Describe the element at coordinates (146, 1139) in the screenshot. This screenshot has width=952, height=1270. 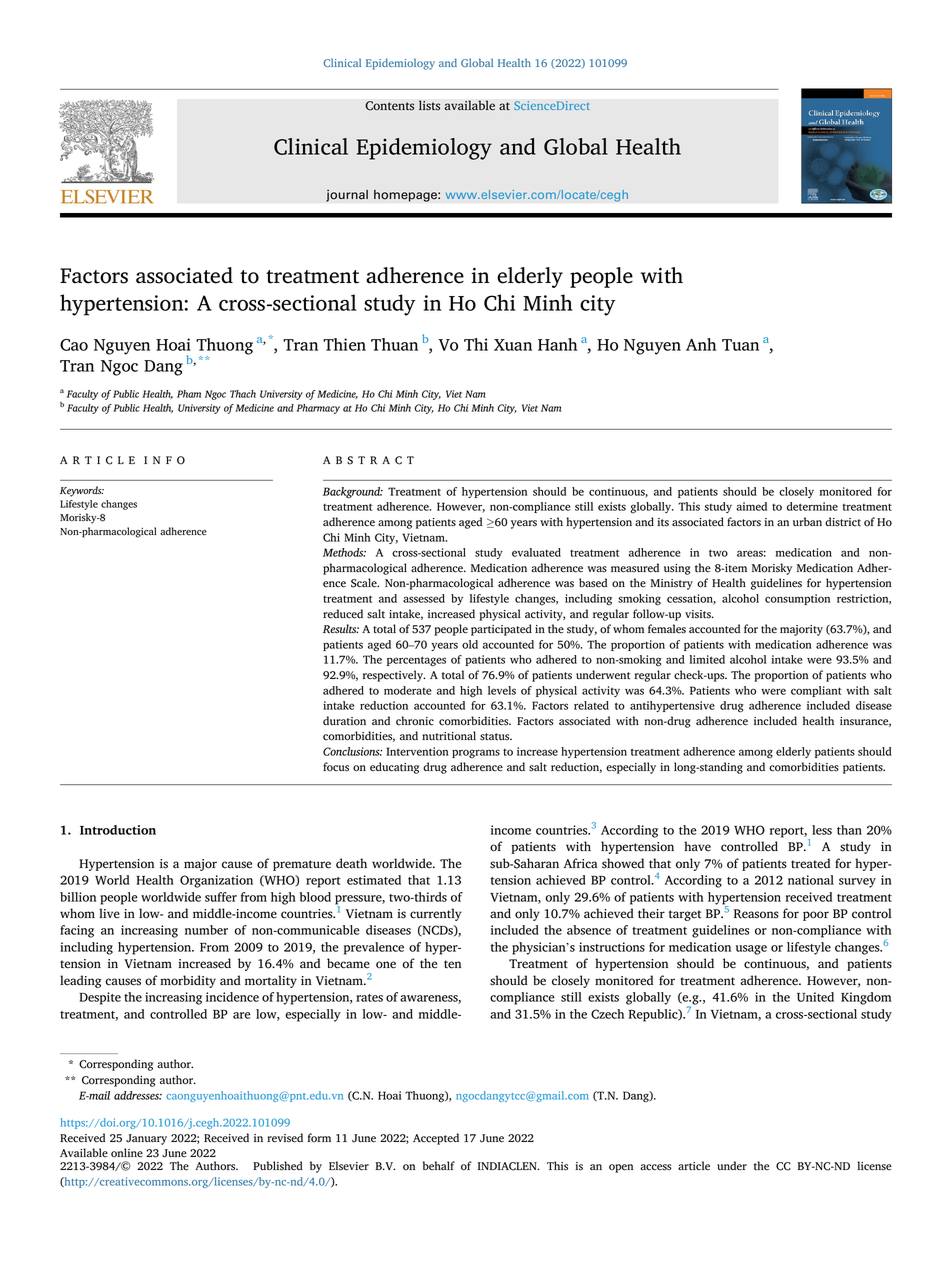
I see `January` at that location.
